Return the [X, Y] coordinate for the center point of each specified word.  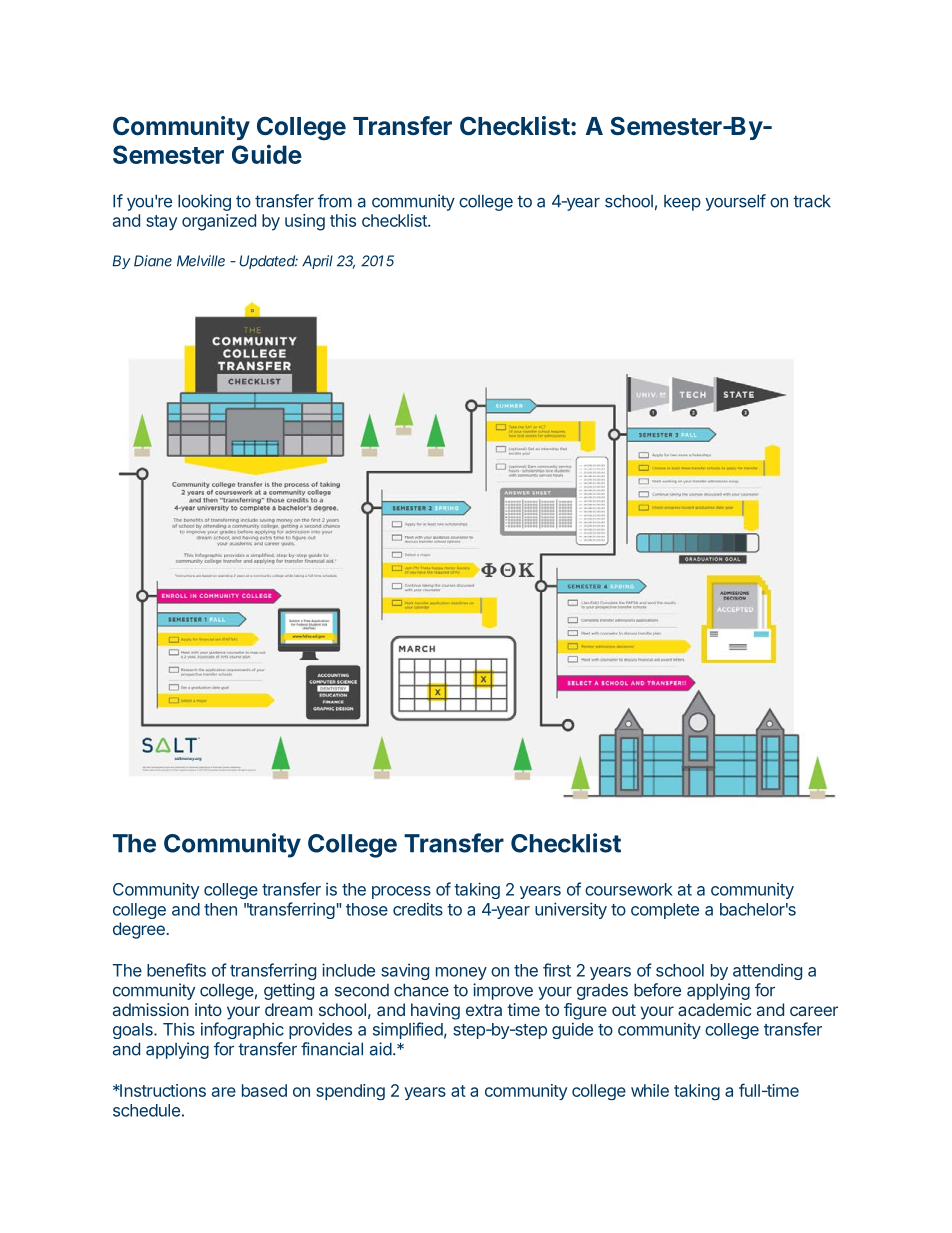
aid [381, 1049]
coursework [629, 889]
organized [219, 222]
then [220, 909]
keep [682, 203]
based [264, 1090]
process [401, 892]
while [650, 1090]
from [335, 201]
